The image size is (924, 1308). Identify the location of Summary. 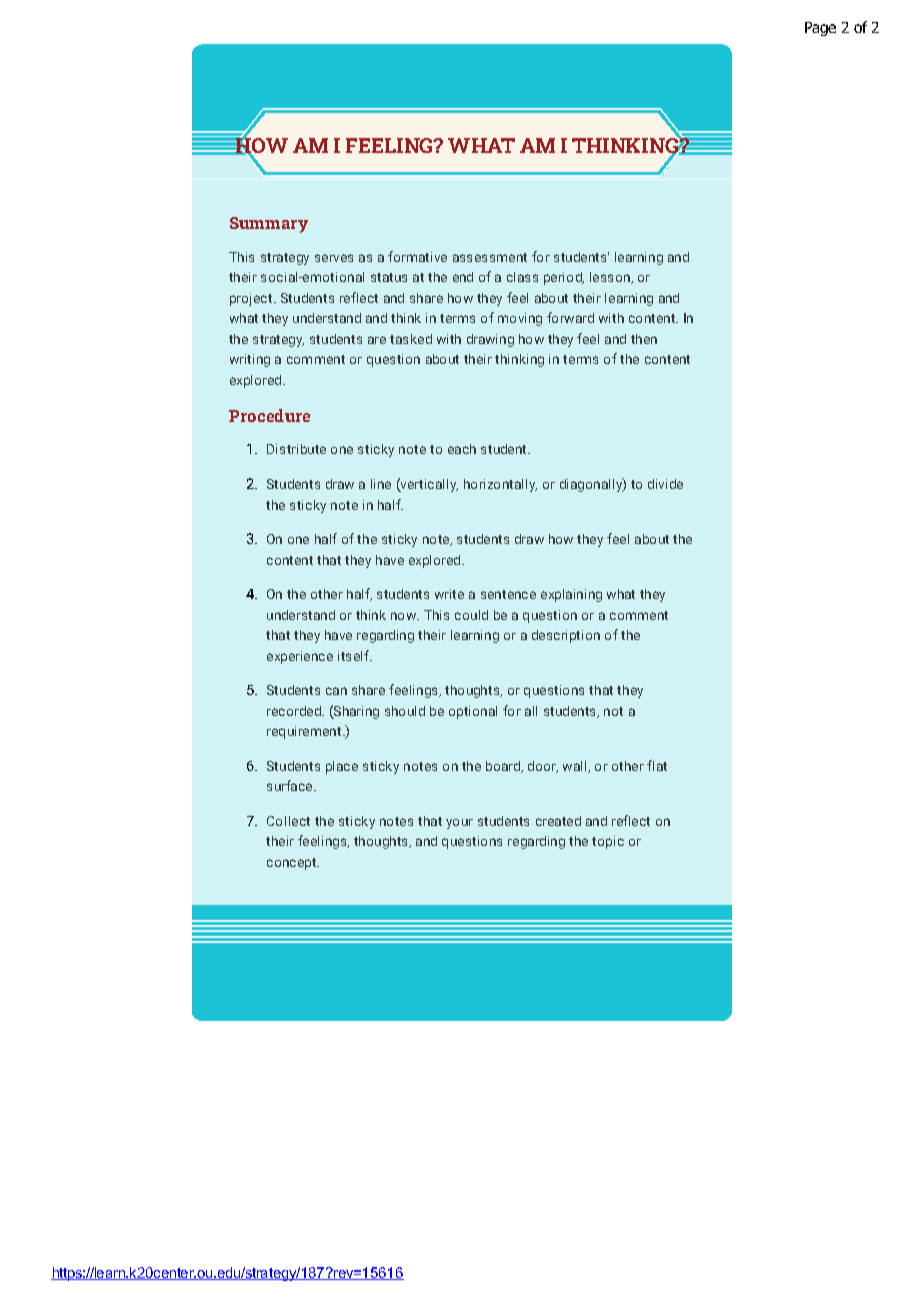
(269, 225).
